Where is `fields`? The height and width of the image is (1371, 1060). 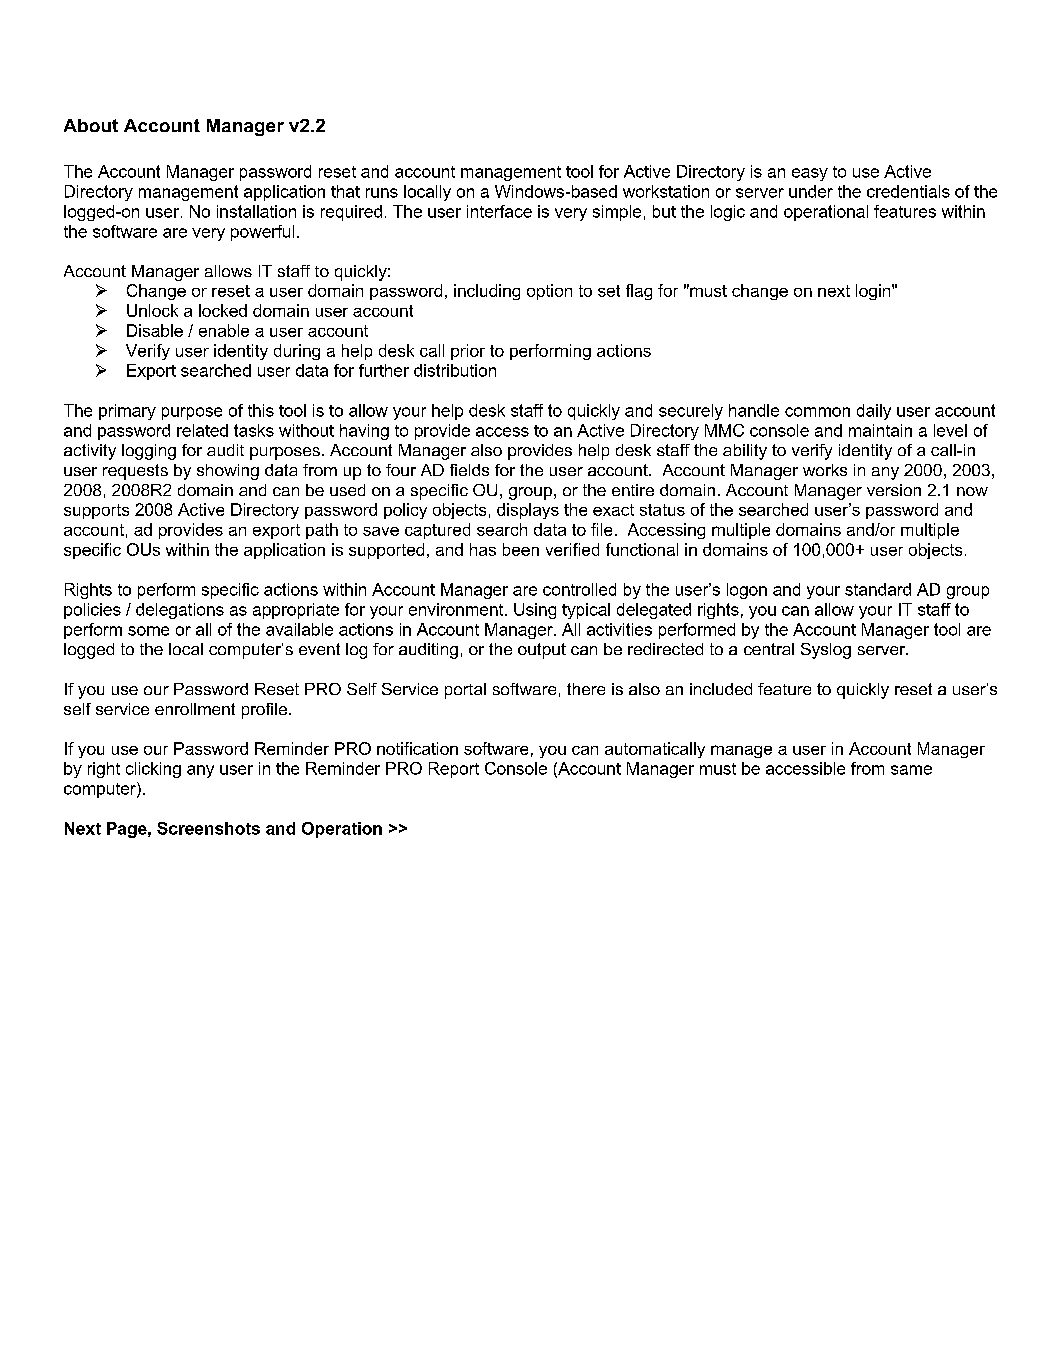
fields is located at coordinates (469, 470).
